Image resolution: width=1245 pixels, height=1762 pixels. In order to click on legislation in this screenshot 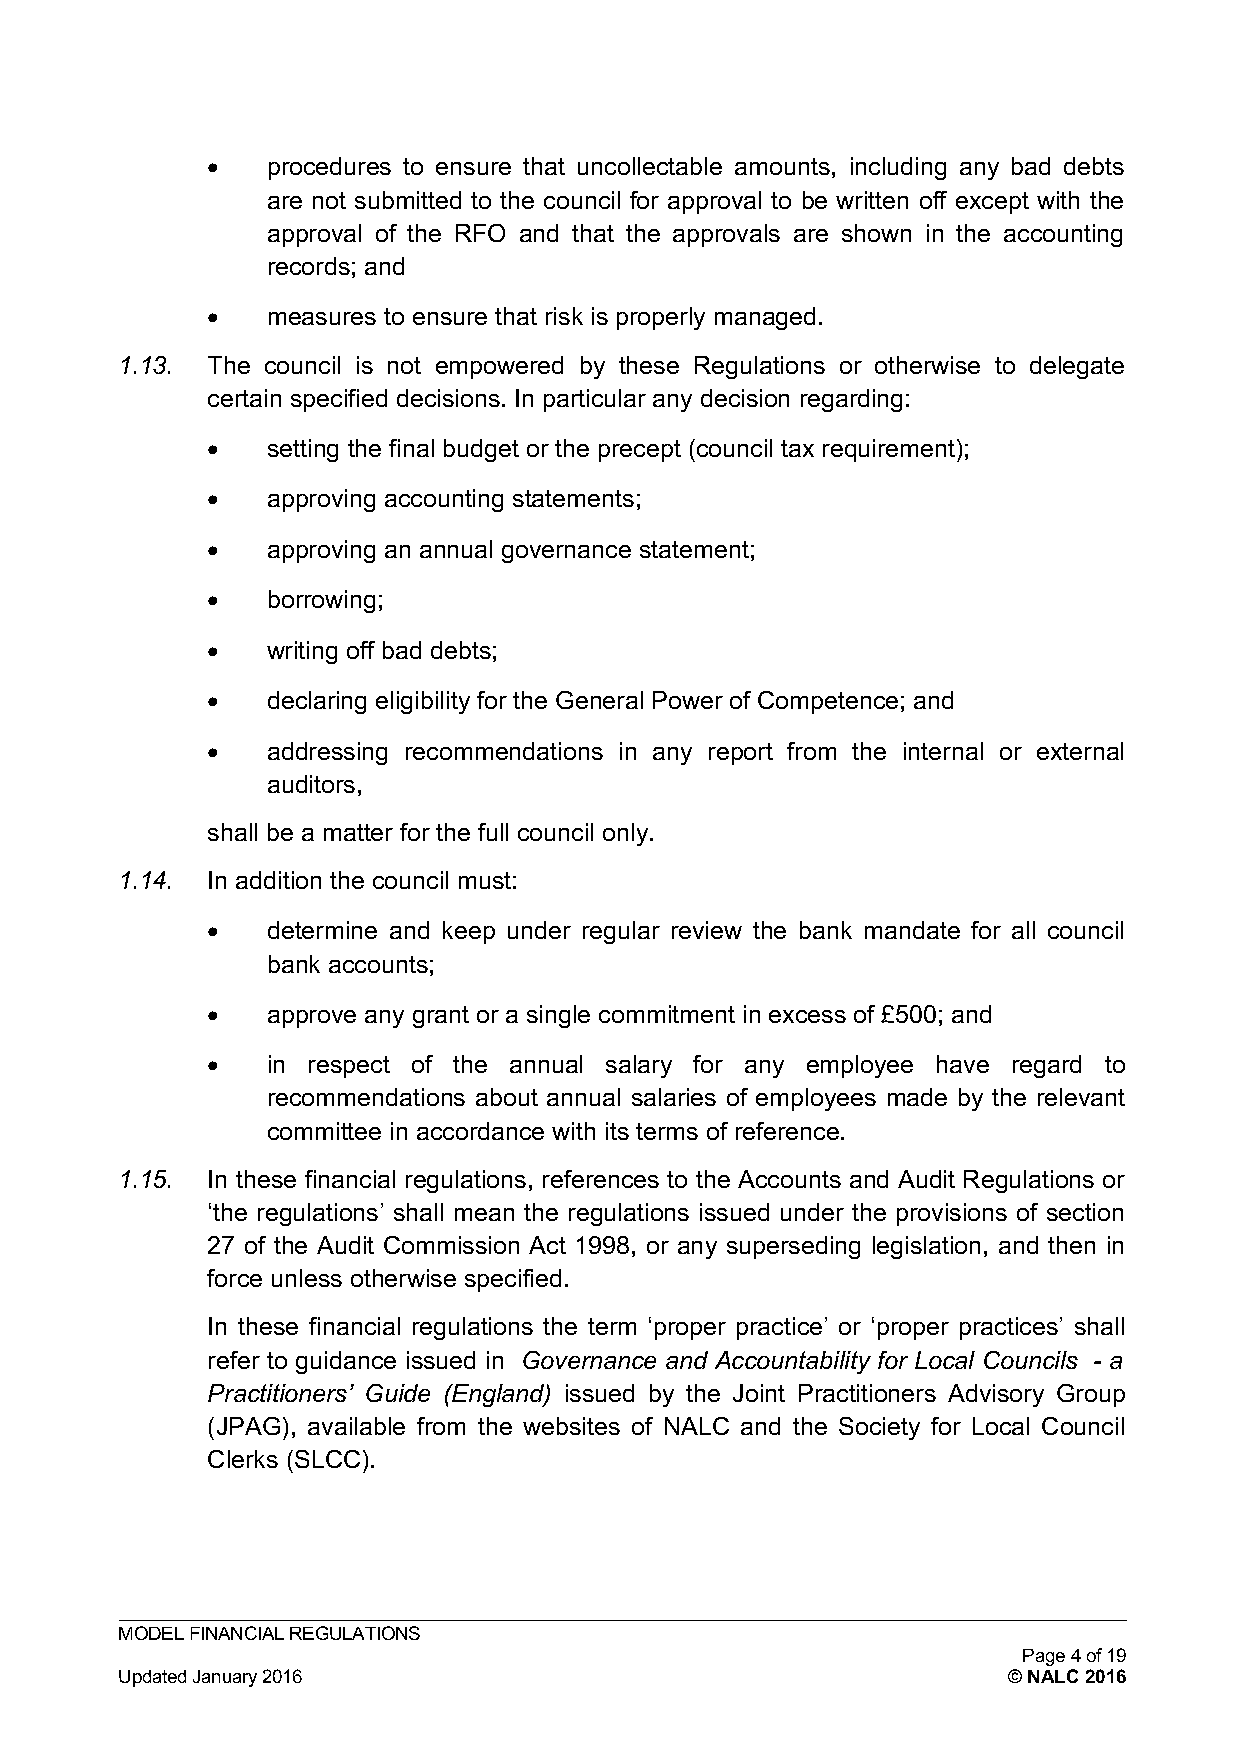, I will do `click(926, 1247)`.
